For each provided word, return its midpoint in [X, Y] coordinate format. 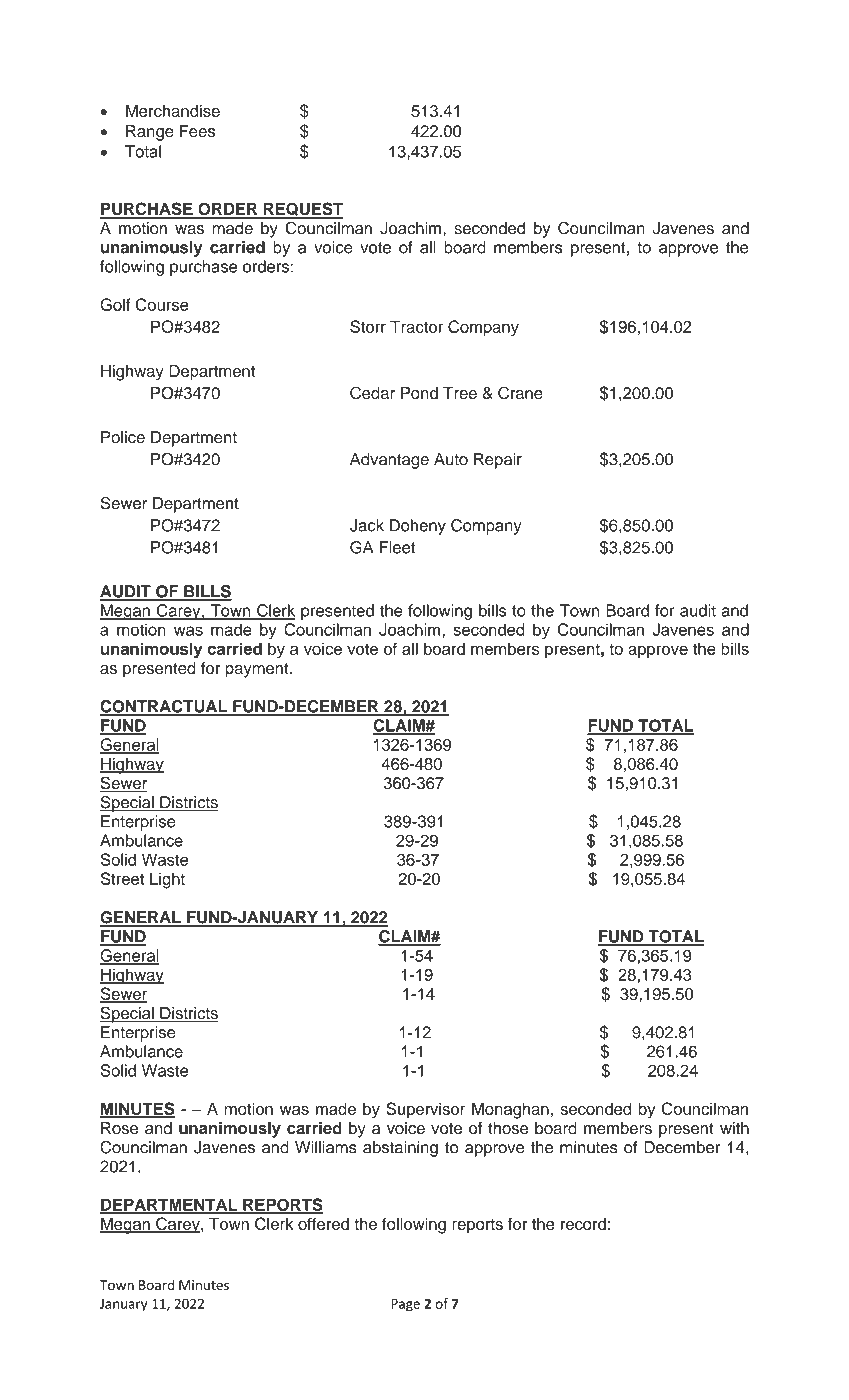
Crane [520, 393]
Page [405, 1305]
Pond [419, 393]
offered [323, 1223]
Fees [197, 131]
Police [123, 437]
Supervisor [425, 1110]
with [734, 1128]
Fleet [397, 547]
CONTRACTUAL [164, 707]
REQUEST [302, 210]
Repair [498, 461]
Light [167, 881]
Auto [451, 459]
